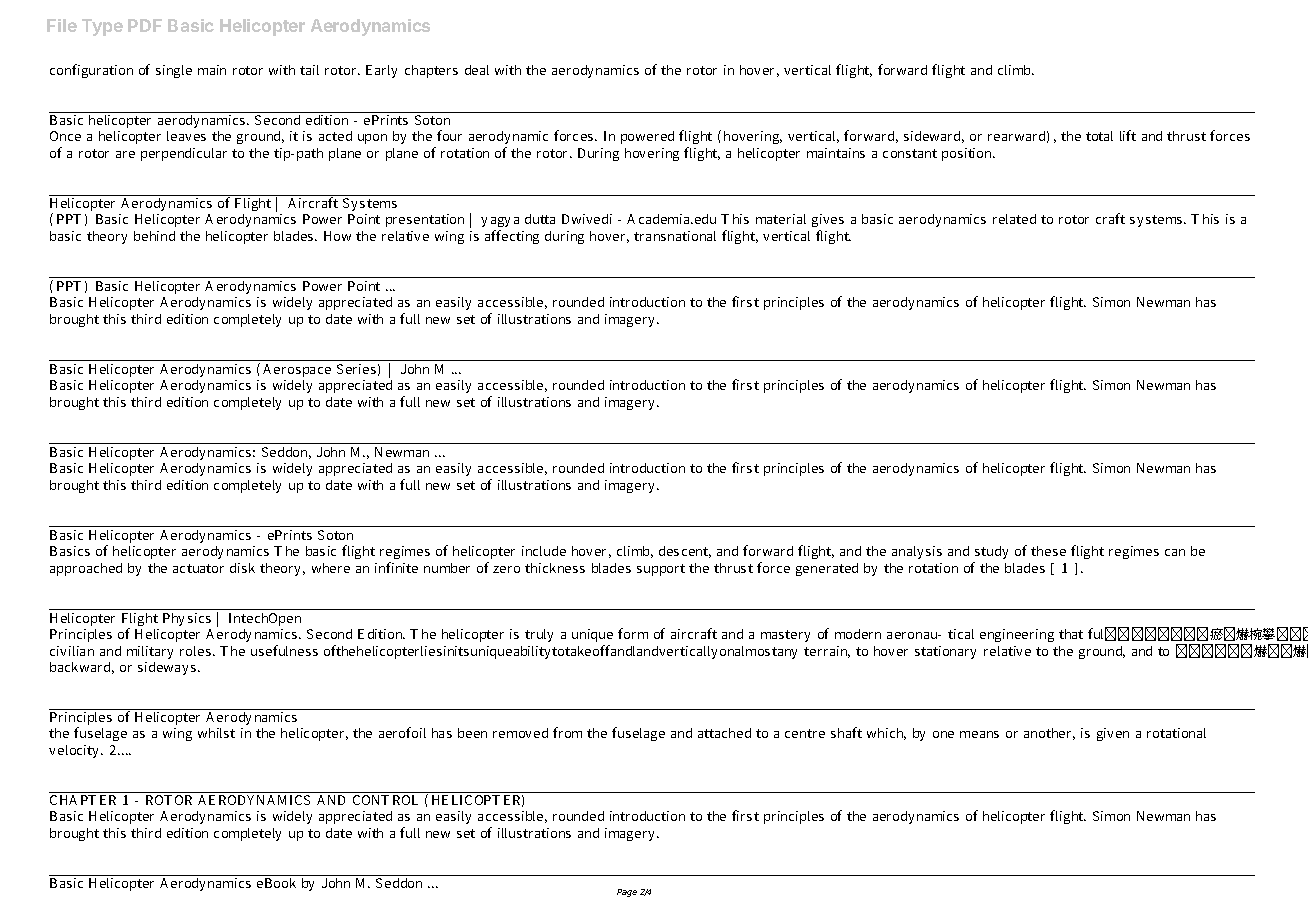 Image resolution: width=1308 pixels, height=924 pixels. I want to click on CONTROL, so click(385, 800).
